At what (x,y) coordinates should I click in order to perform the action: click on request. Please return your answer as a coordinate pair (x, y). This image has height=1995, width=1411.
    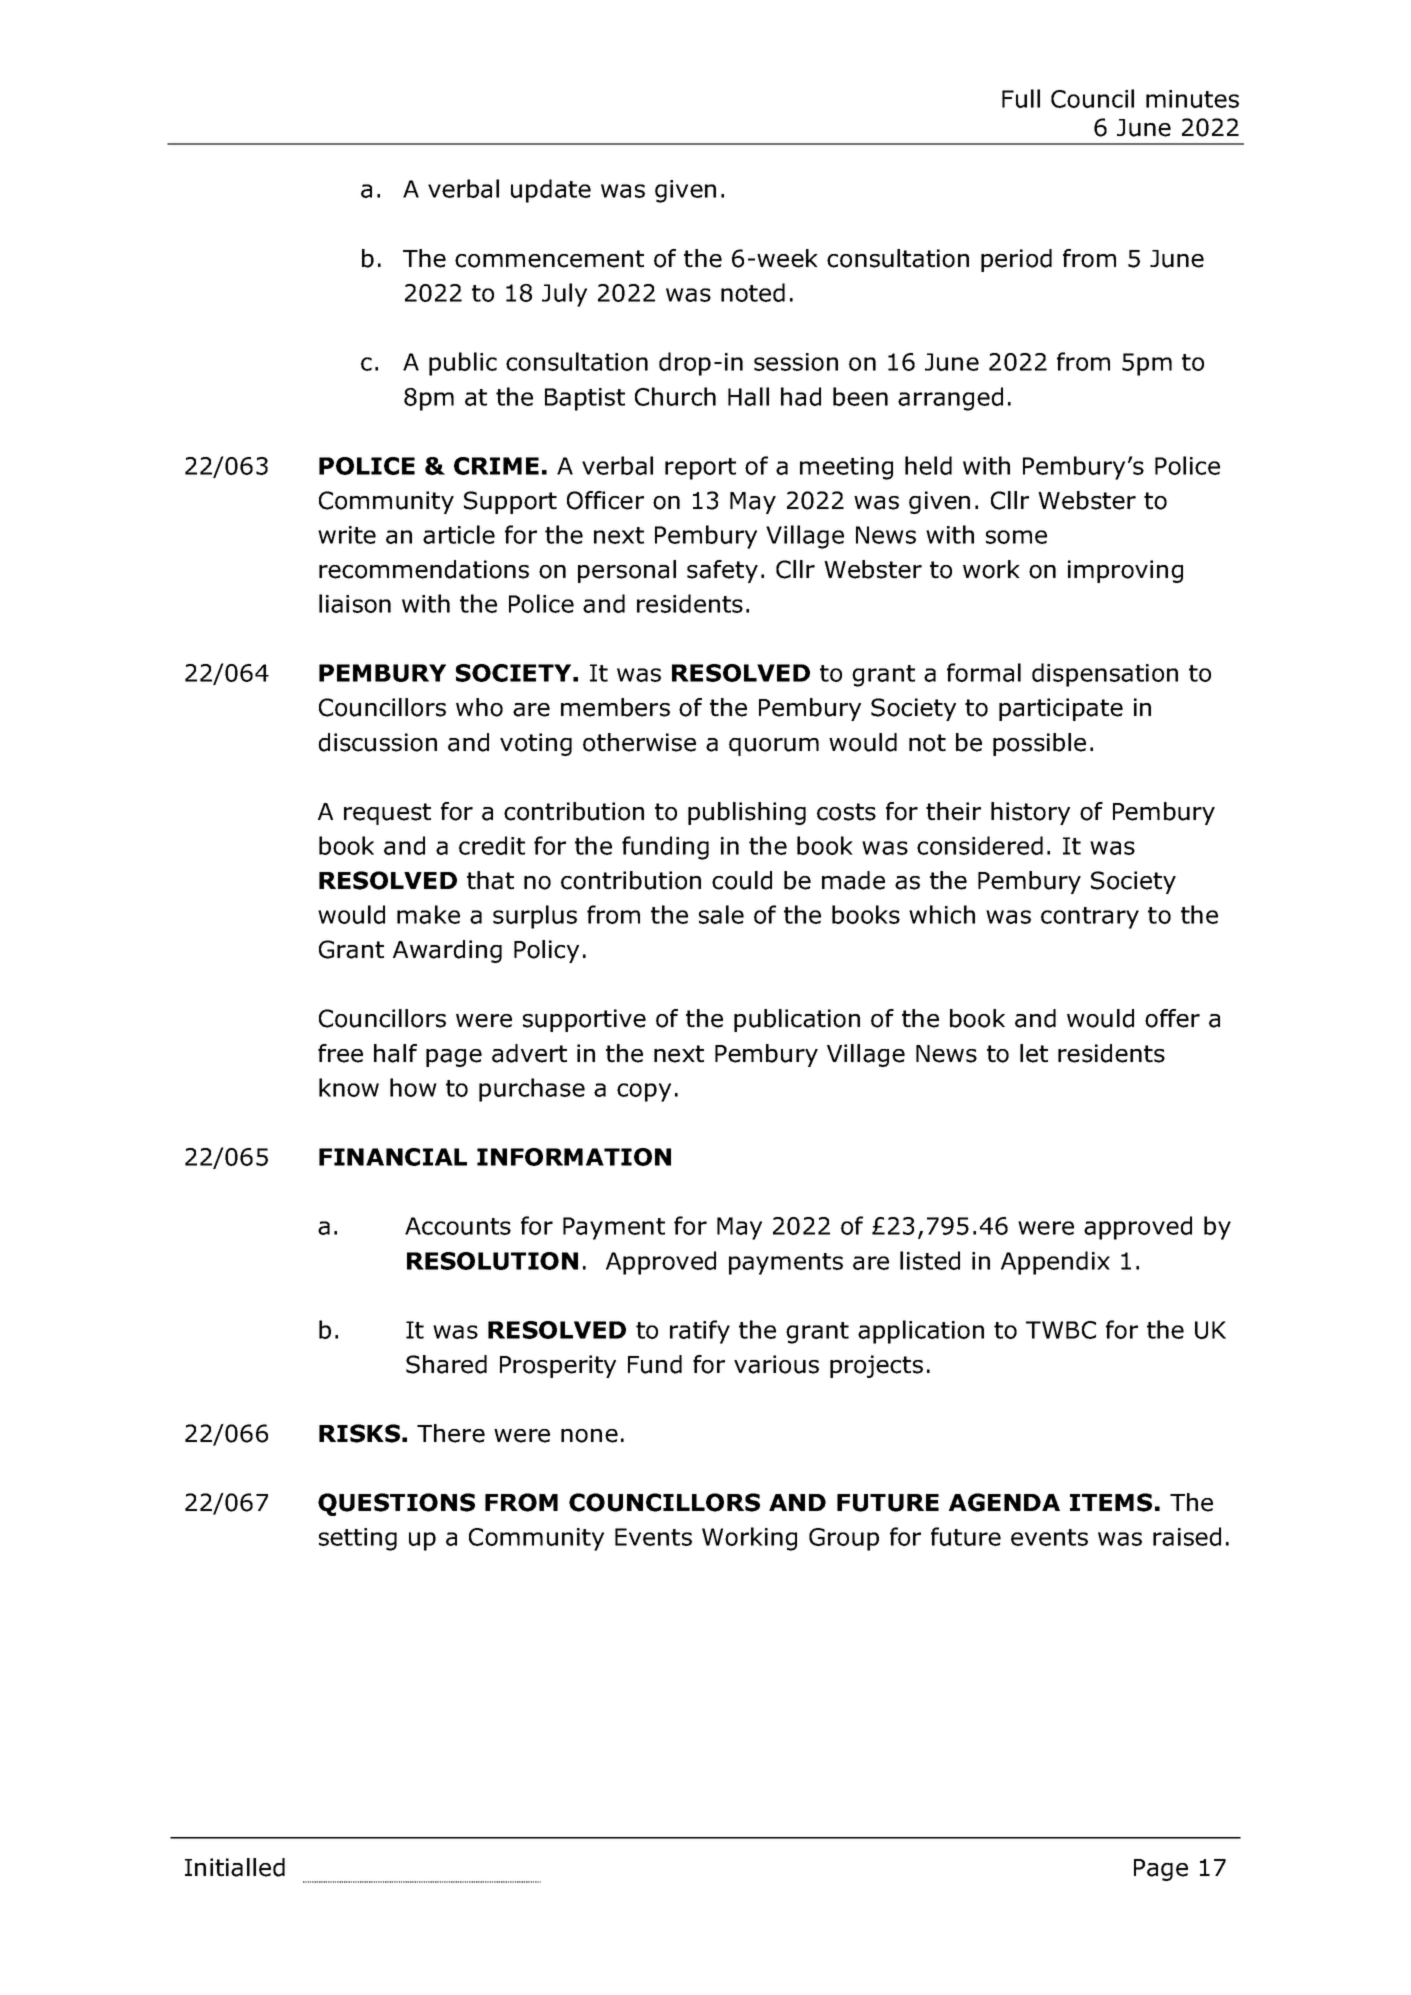
    Looking at the image, I should click on (387, 814).
